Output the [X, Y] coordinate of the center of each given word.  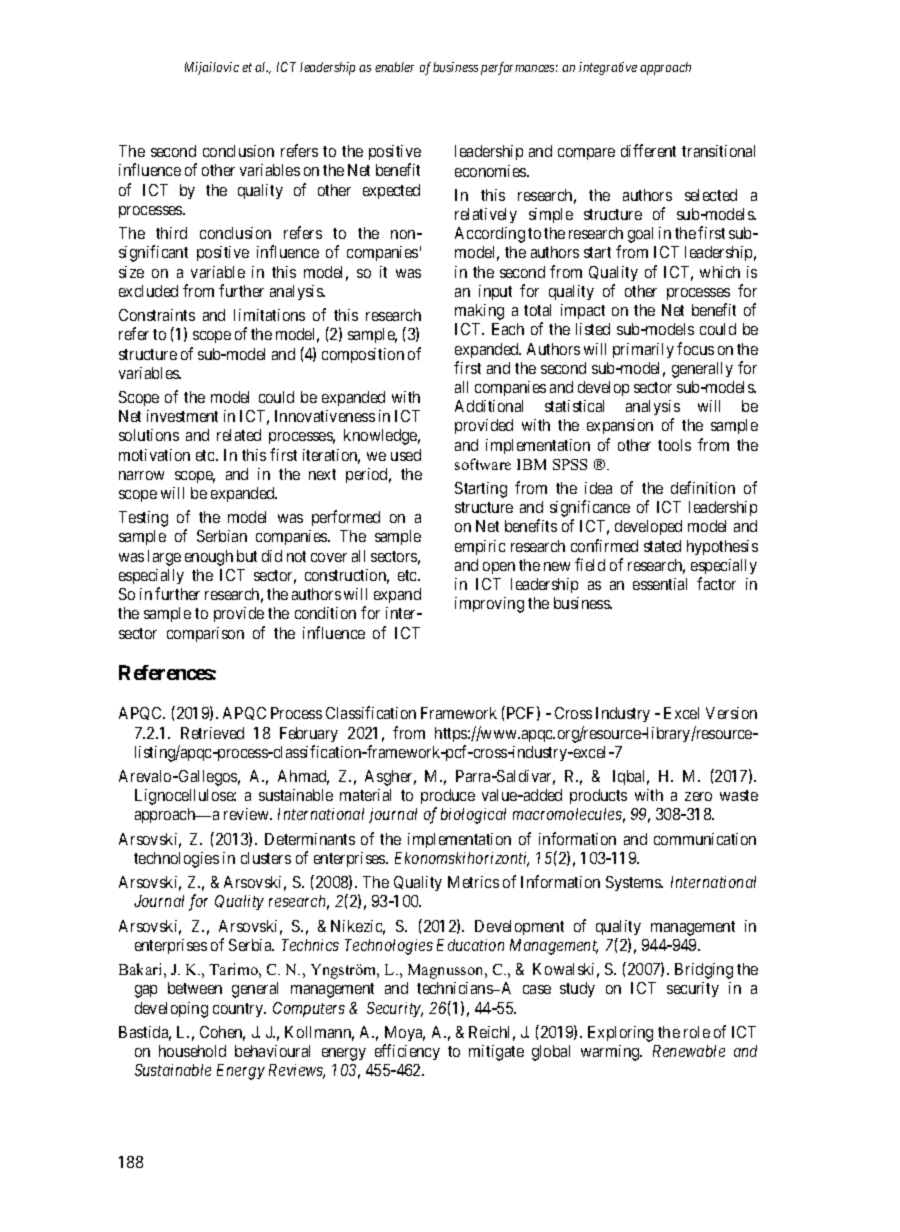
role [697, 1032]
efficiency [407, 1052]
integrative [608, 68]
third [171, 233]
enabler [394, 67]
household [192, 1051]
